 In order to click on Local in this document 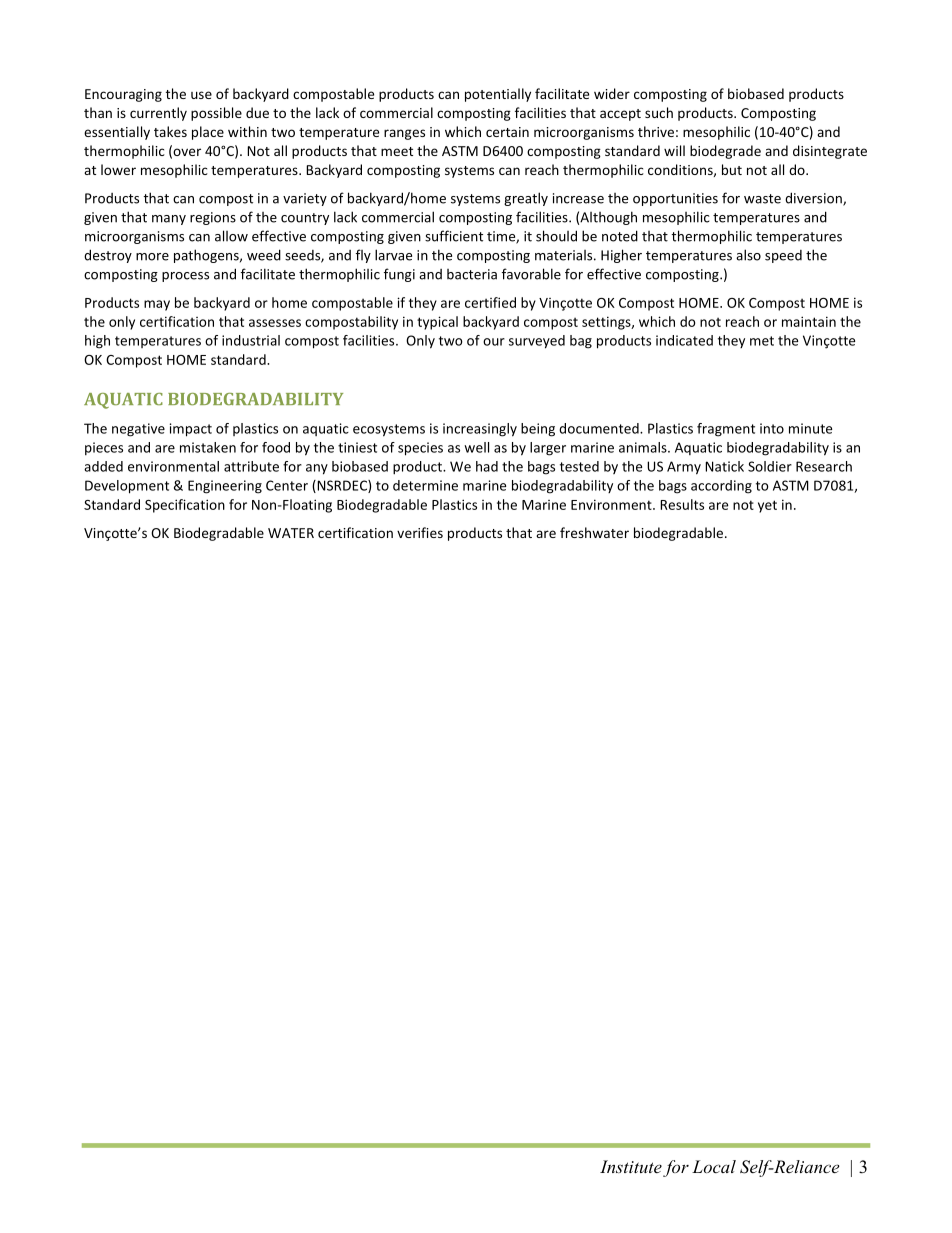, I will do `click(714, 1166)`.
